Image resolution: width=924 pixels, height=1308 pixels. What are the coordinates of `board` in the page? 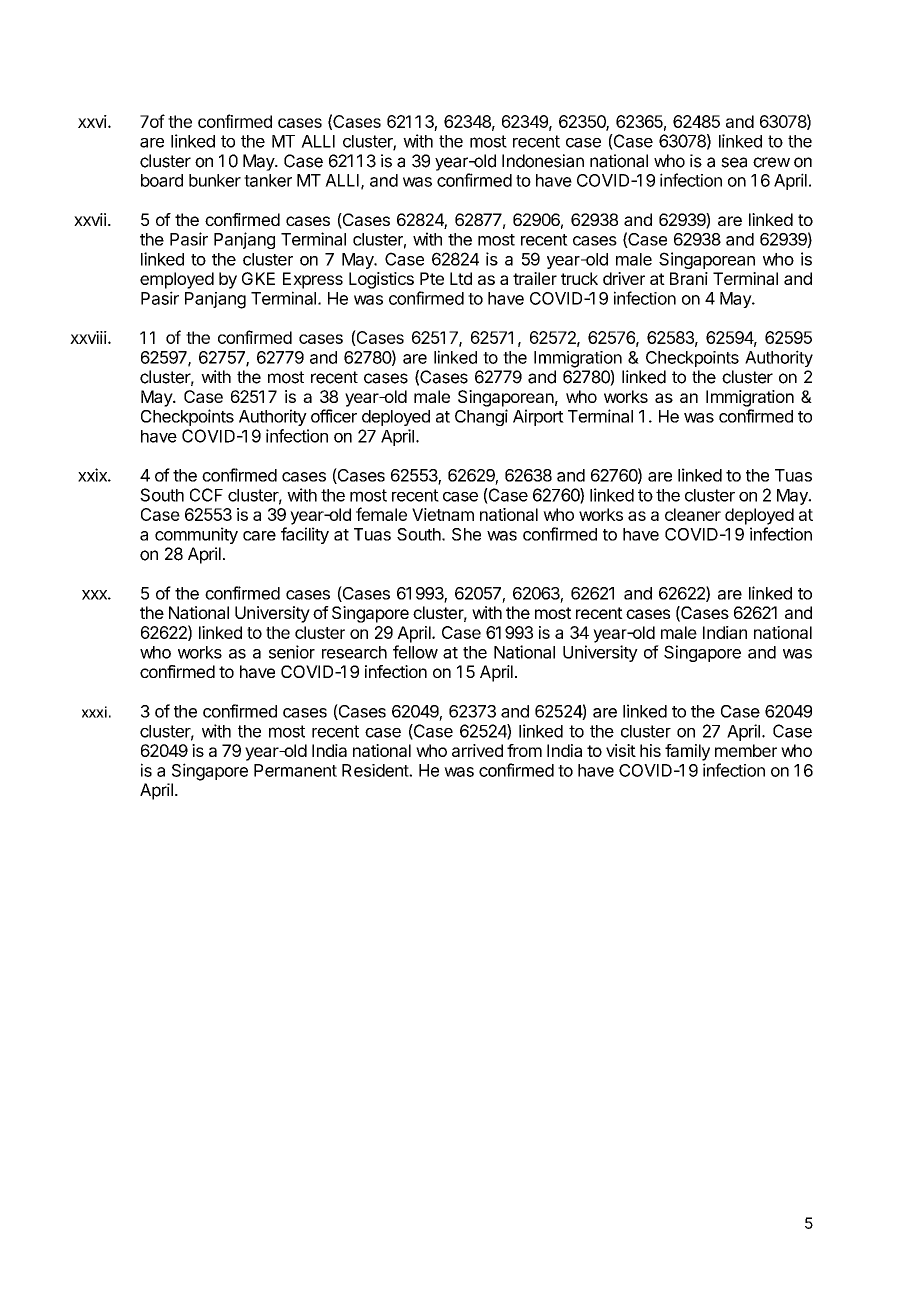 It's located at (162, 180).
